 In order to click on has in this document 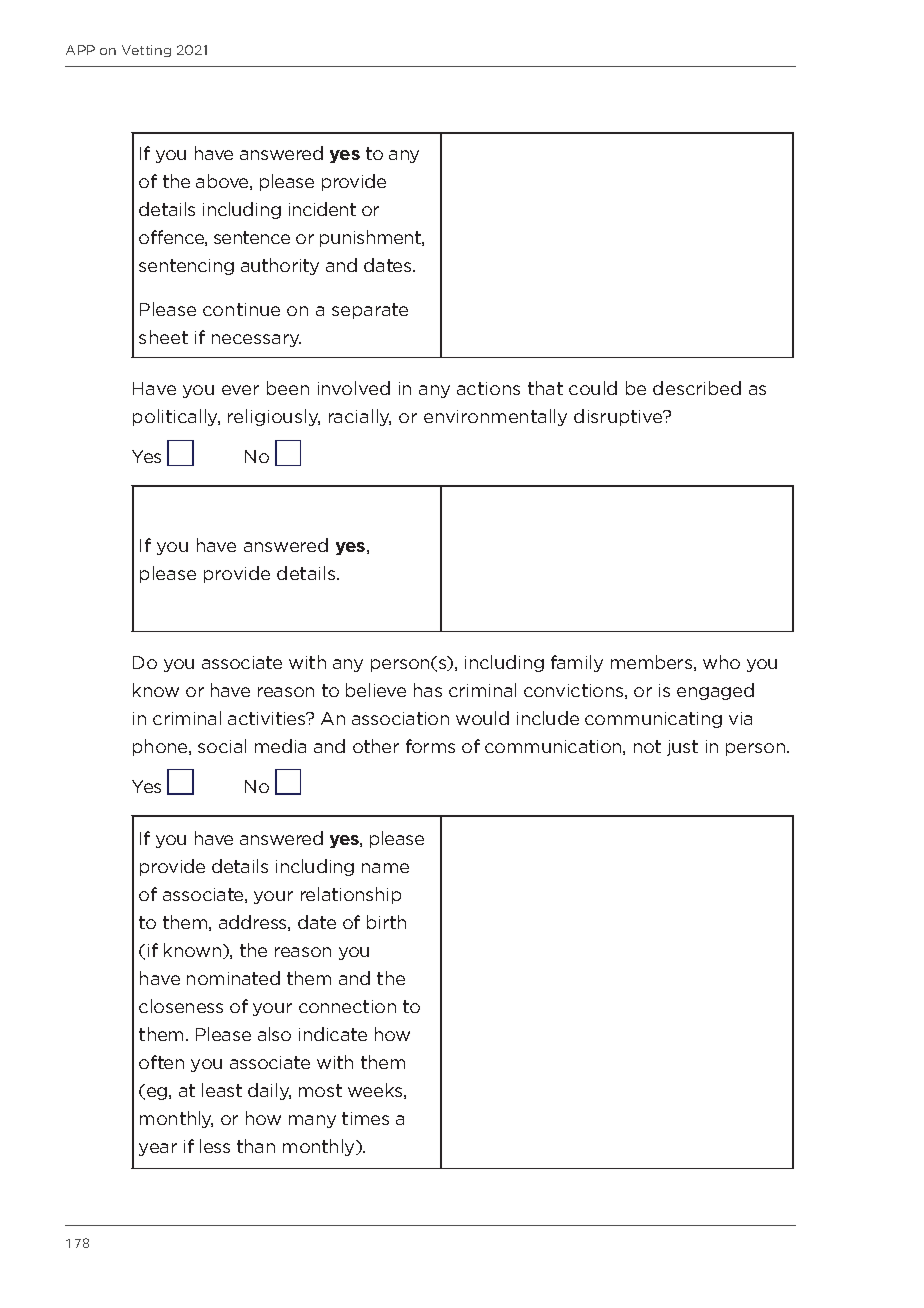, I will do `click(428, 690)`.
